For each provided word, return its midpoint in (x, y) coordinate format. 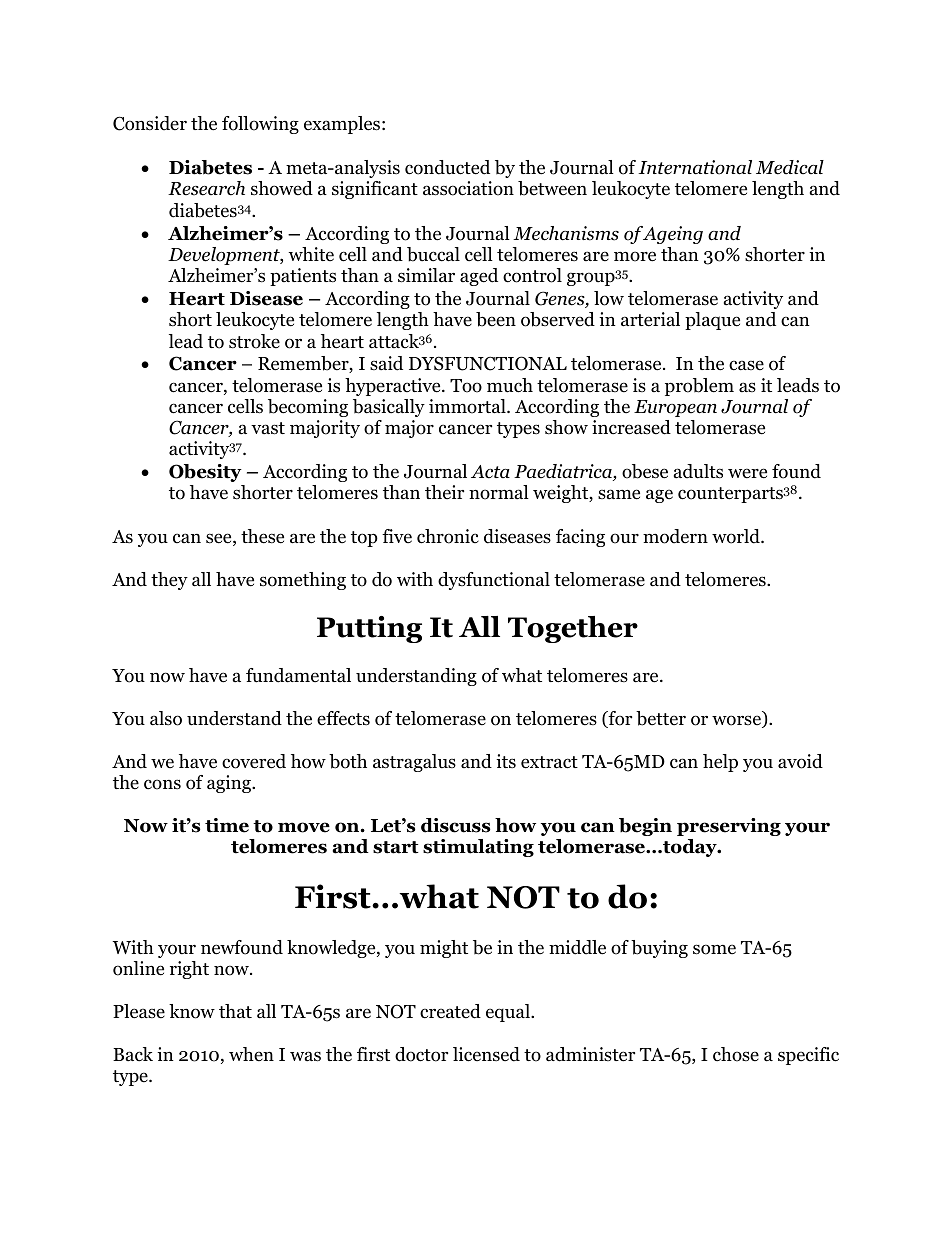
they (169, 581)
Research (206, 188)
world (737, 536)
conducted (447, 167)
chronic (448, 536)
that (235, 1011)
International (695, 167)
